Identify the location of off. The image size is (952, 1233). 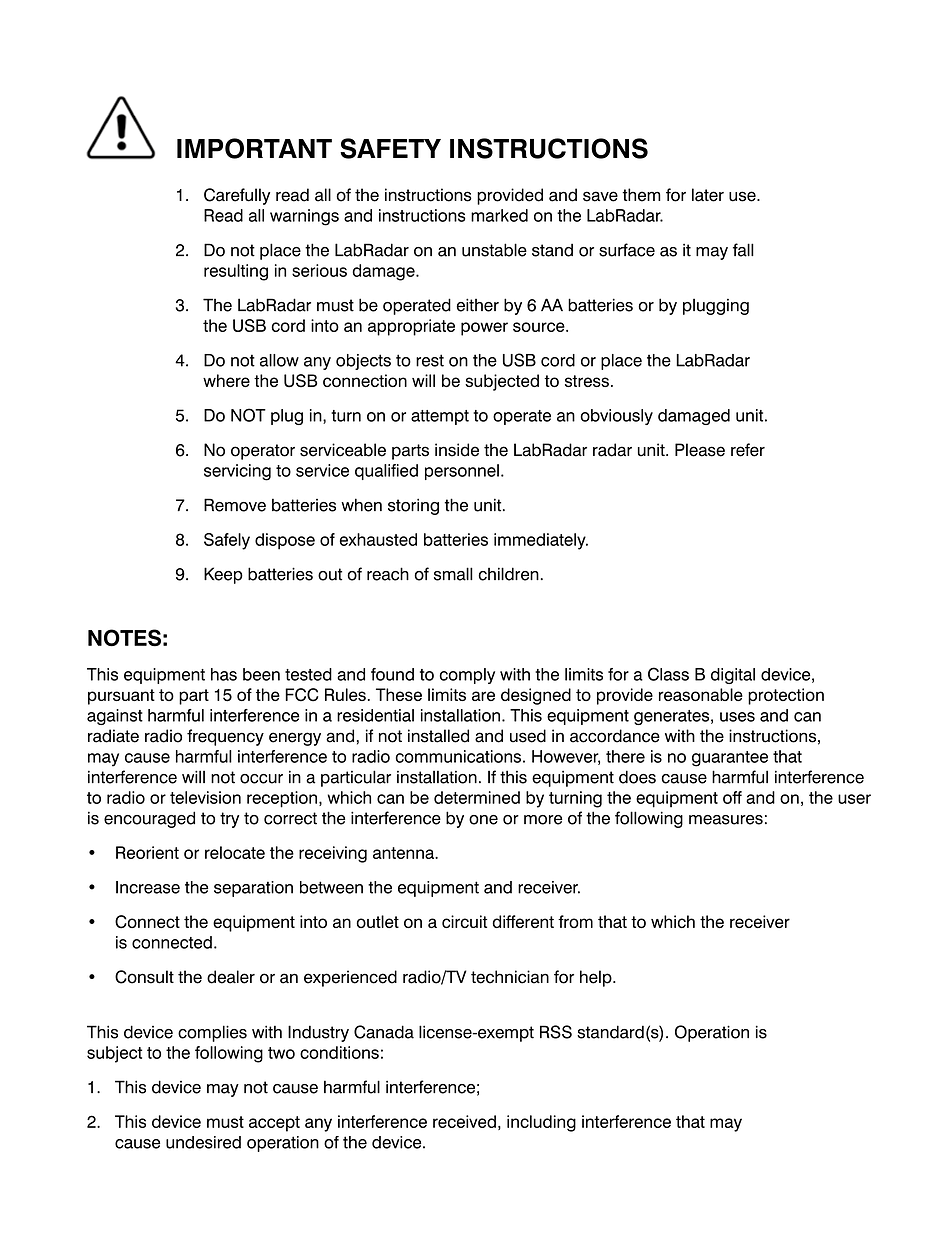
(732, 797).
